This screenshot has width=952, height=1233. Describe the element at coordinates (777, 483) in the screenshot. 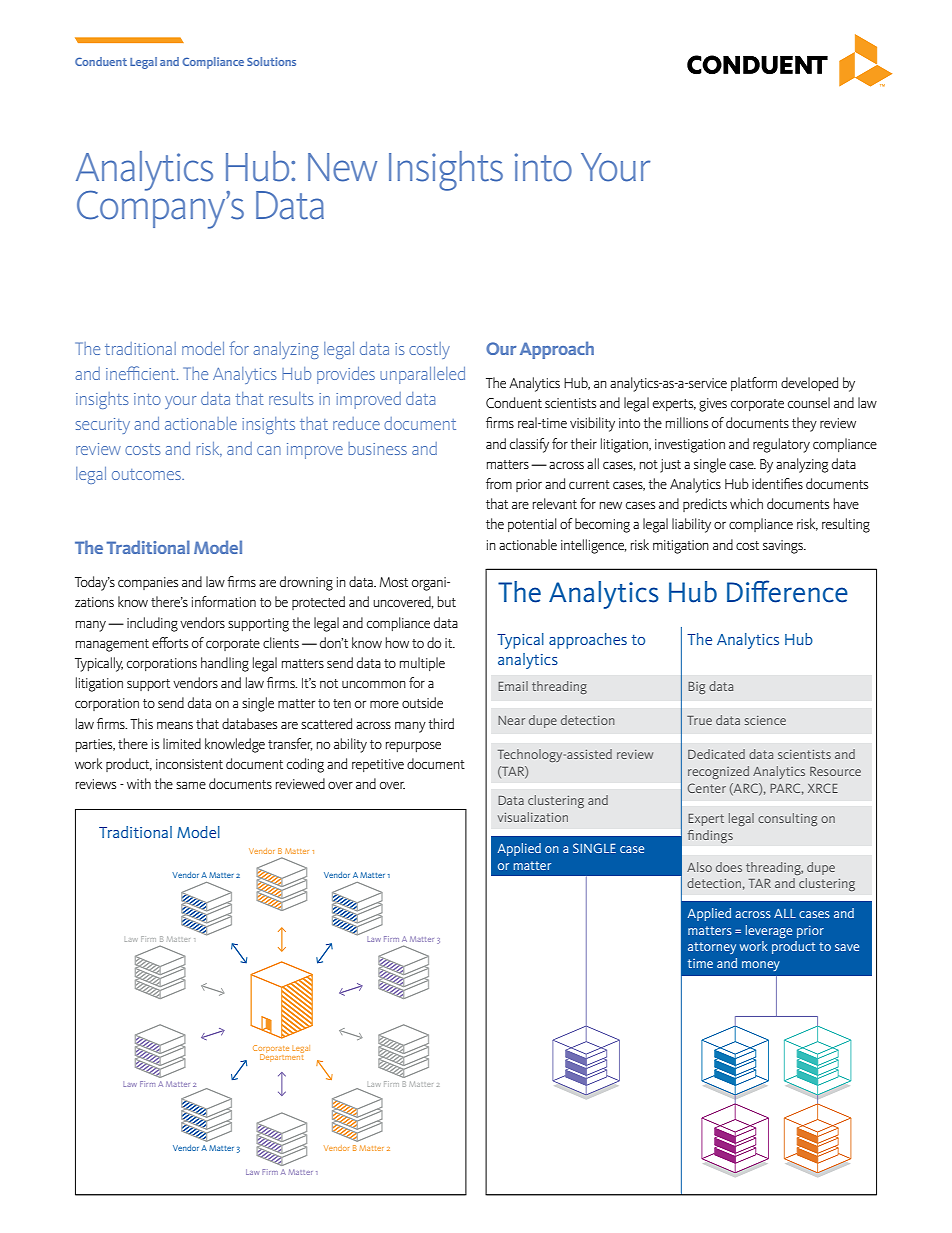

I see `identifies` at that location.
